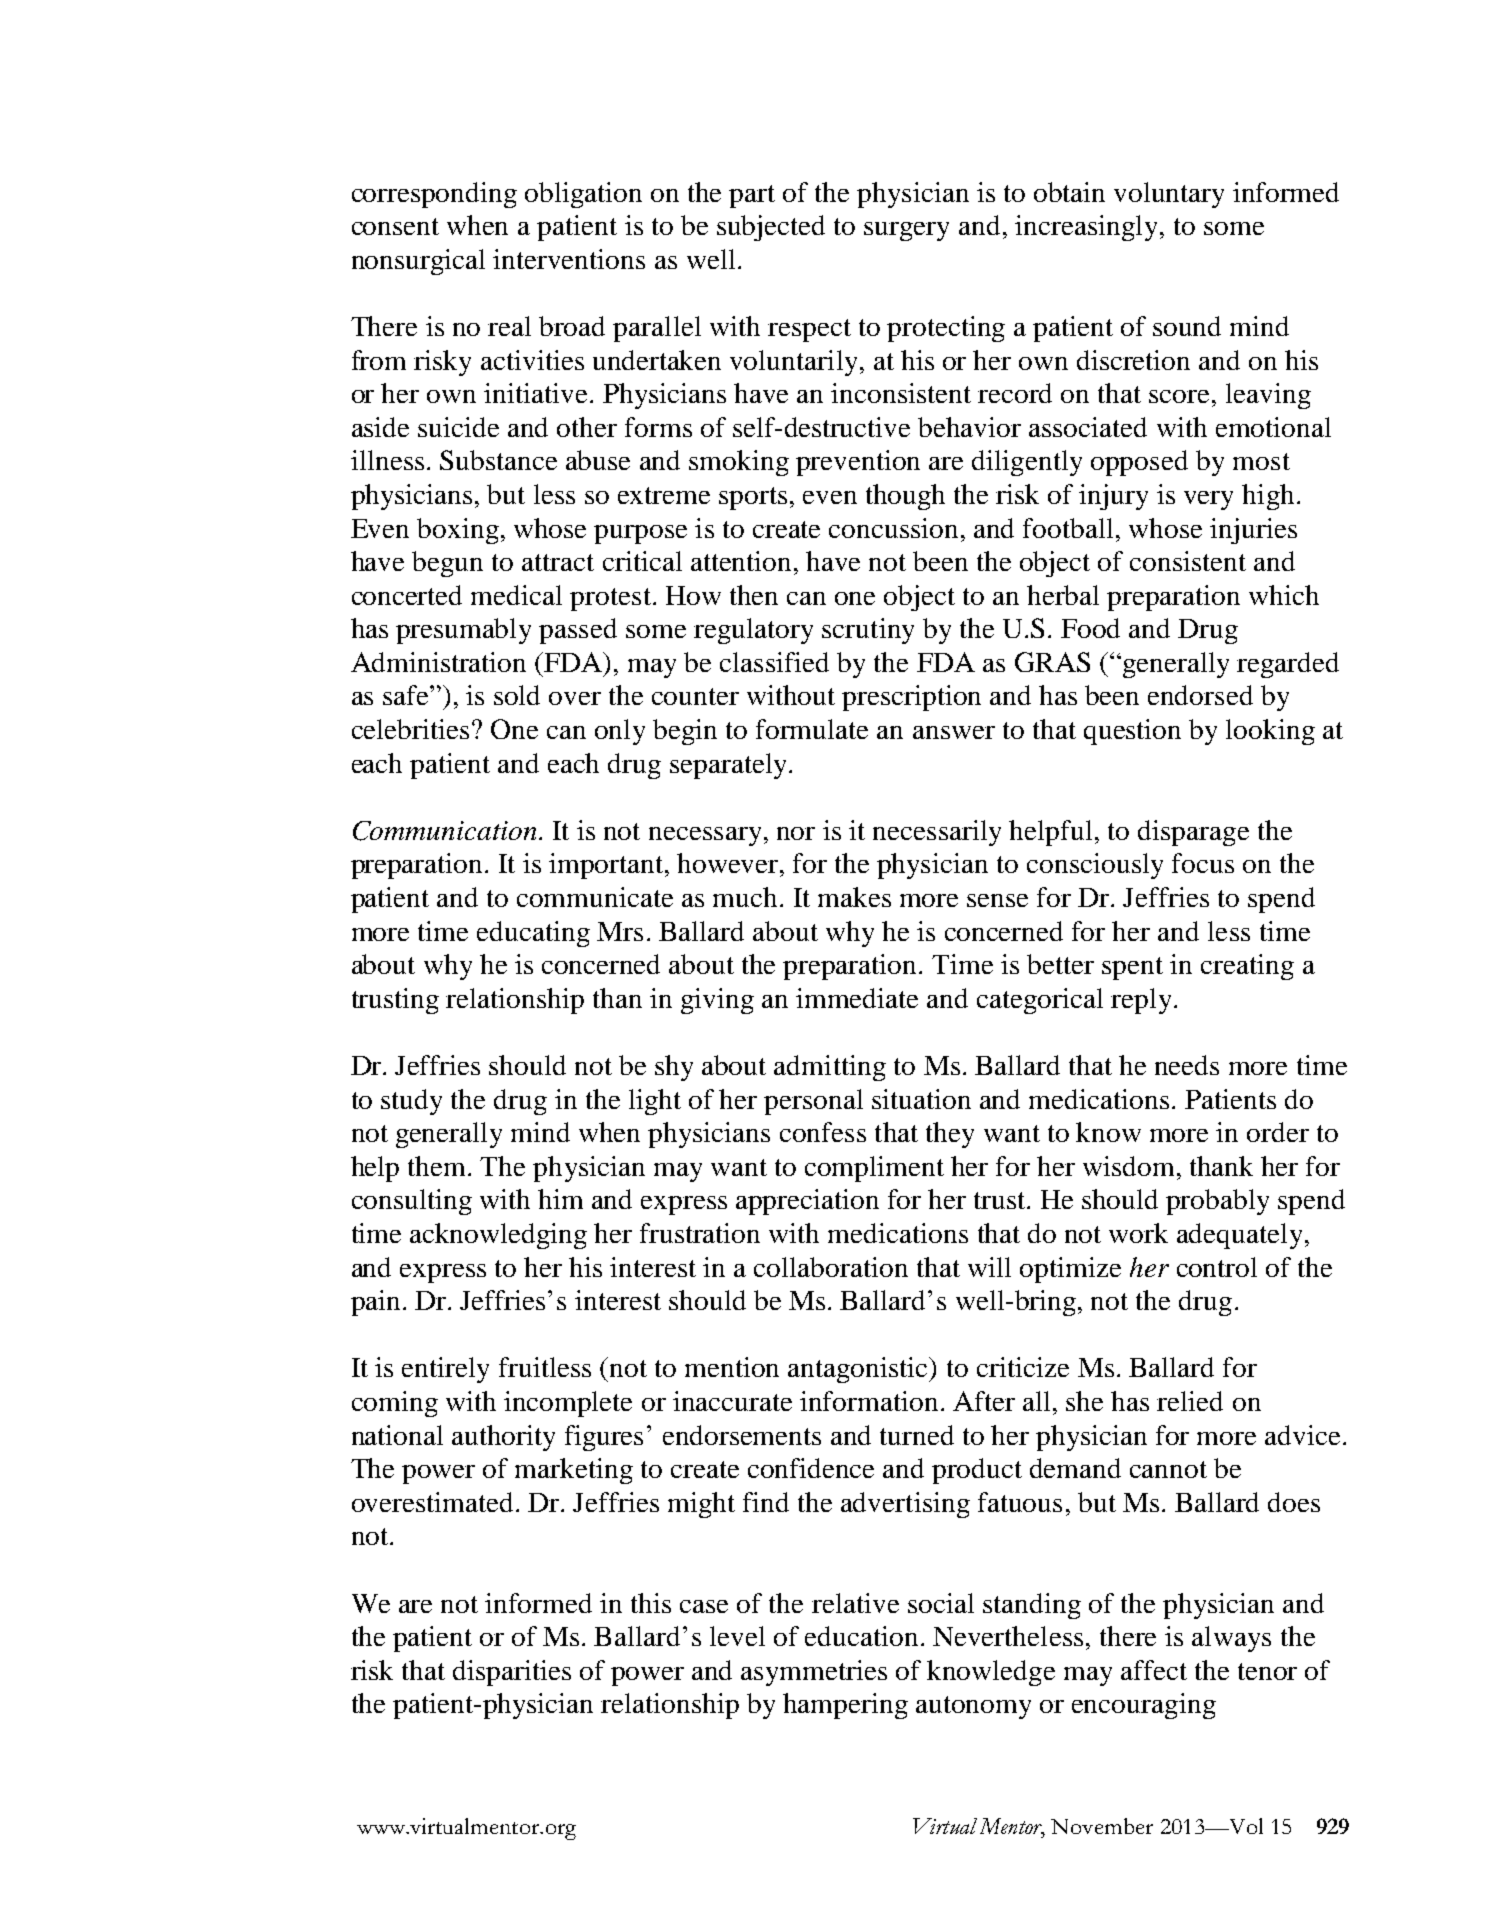 The image size is (1490, 1928). I want to click on voluntary, so click(1169, 195).
